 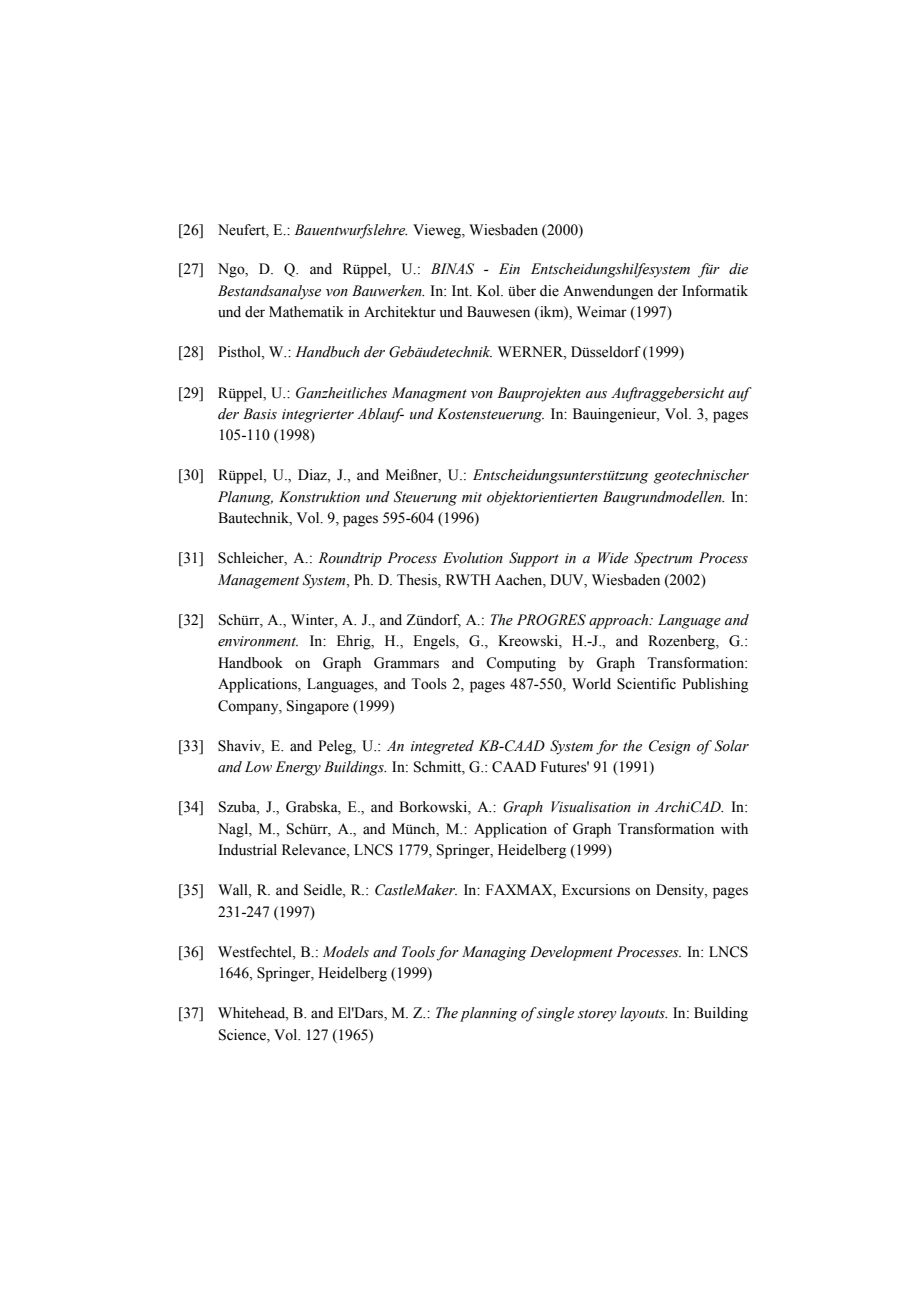 What do you see at coordinates (489, 1014) in the screenshot?
I see `planning` at bounding box center [489, 1014].
